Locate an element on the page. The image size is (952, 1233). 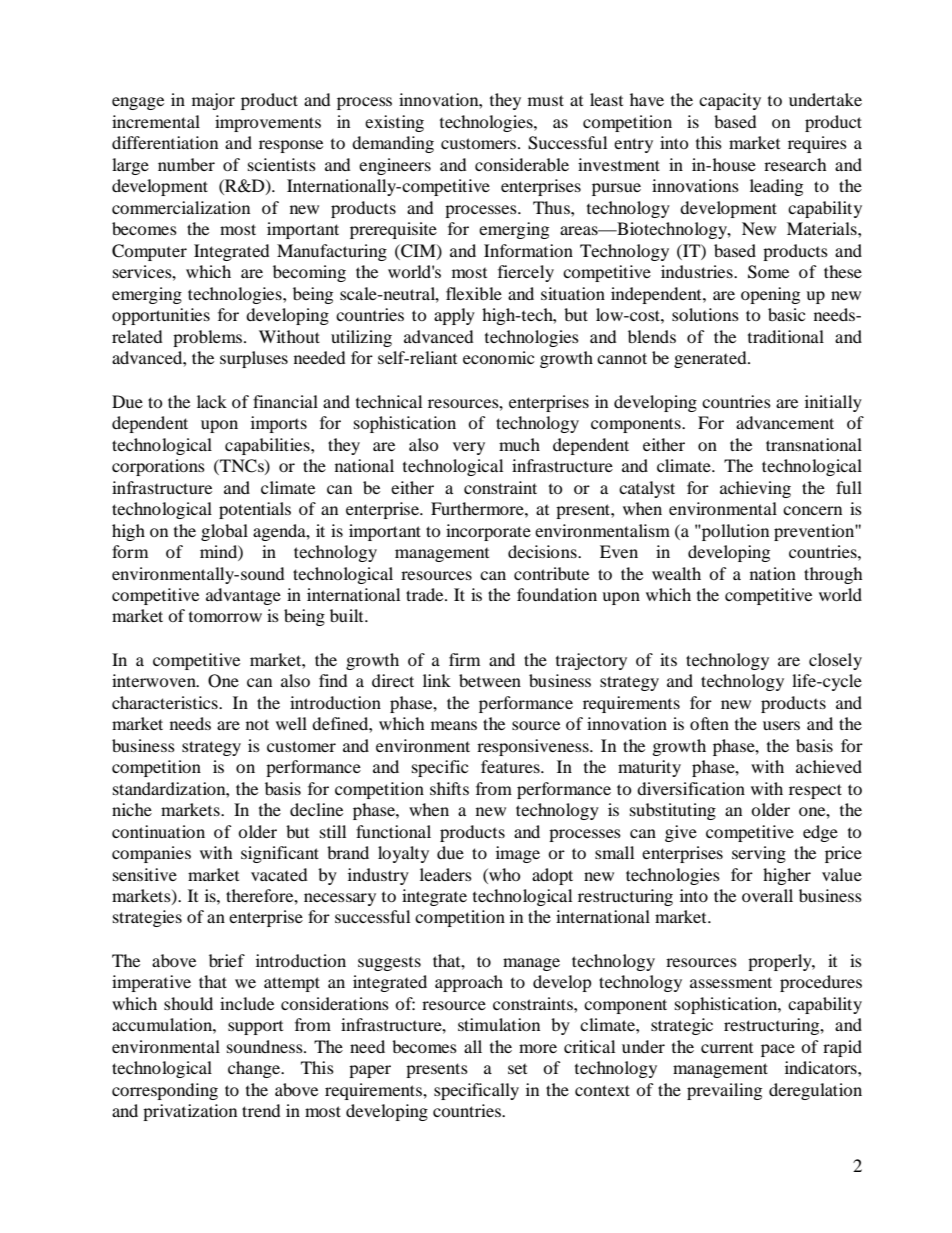
global is located at coordinates (224, 532).
